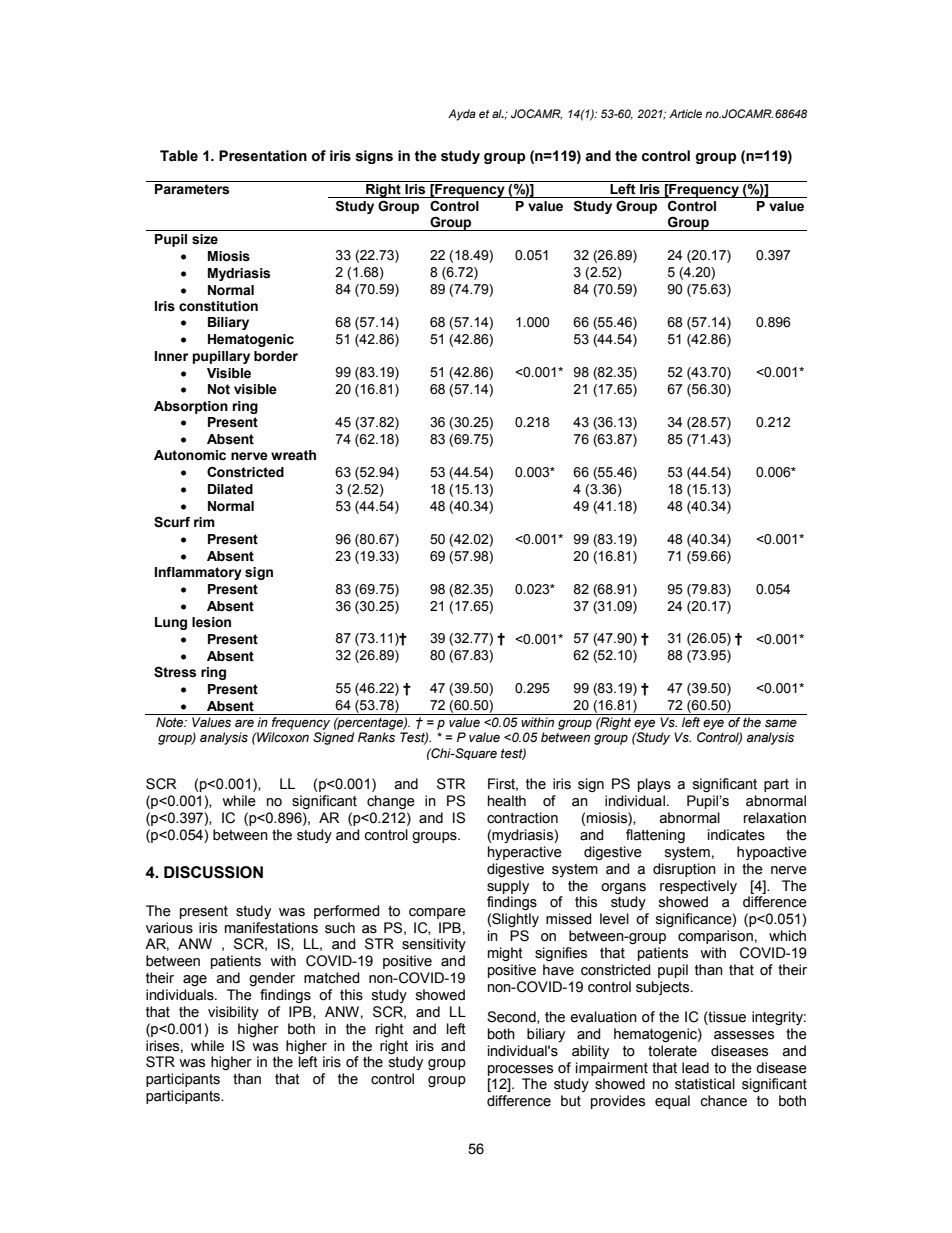  What do you see at coordinates (685, 113) in the page?
I see `Article` at bounding box center [685, 113].
